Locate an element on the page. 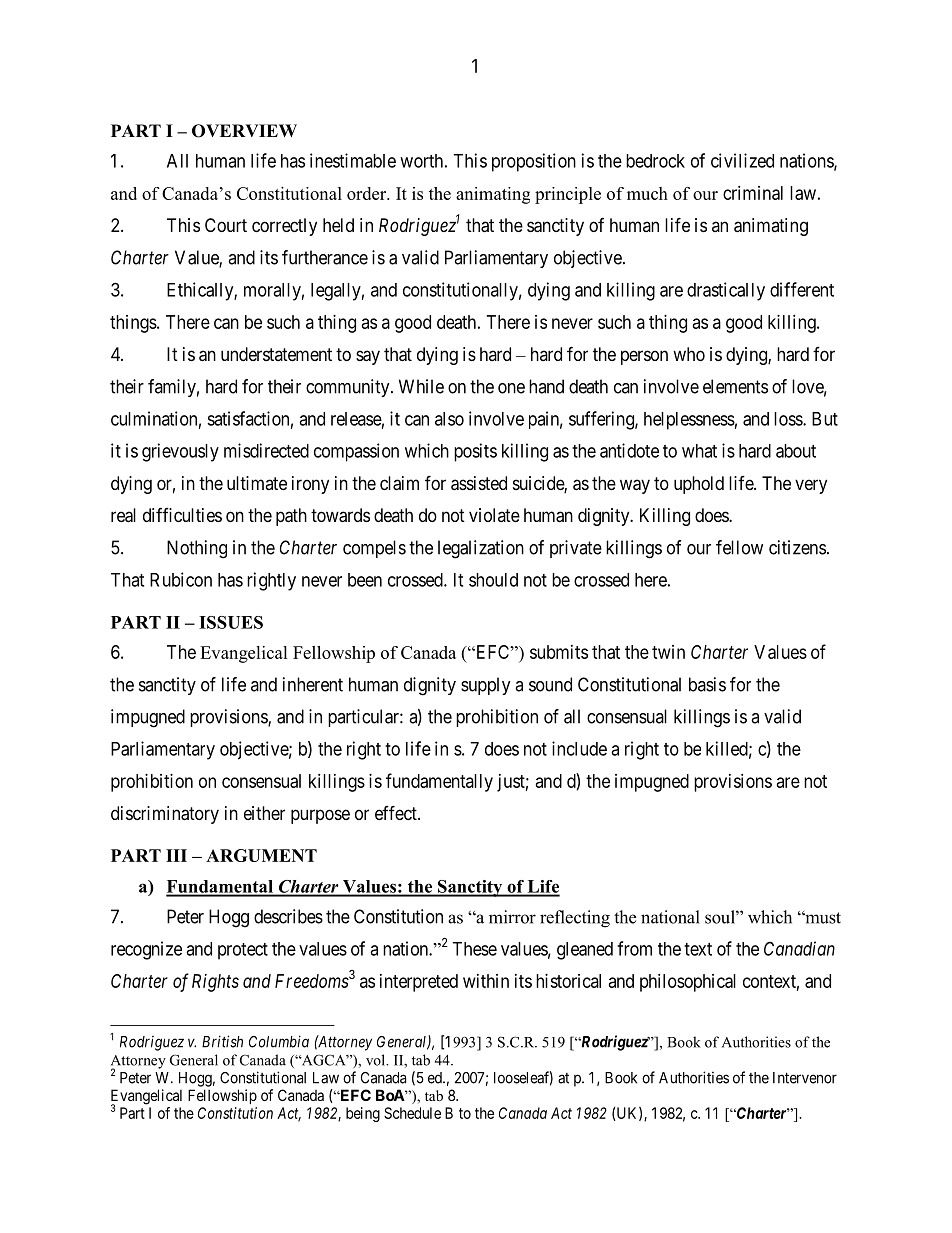 This page has height=1233, width=952. twin is located at coordinates (668, 652).
